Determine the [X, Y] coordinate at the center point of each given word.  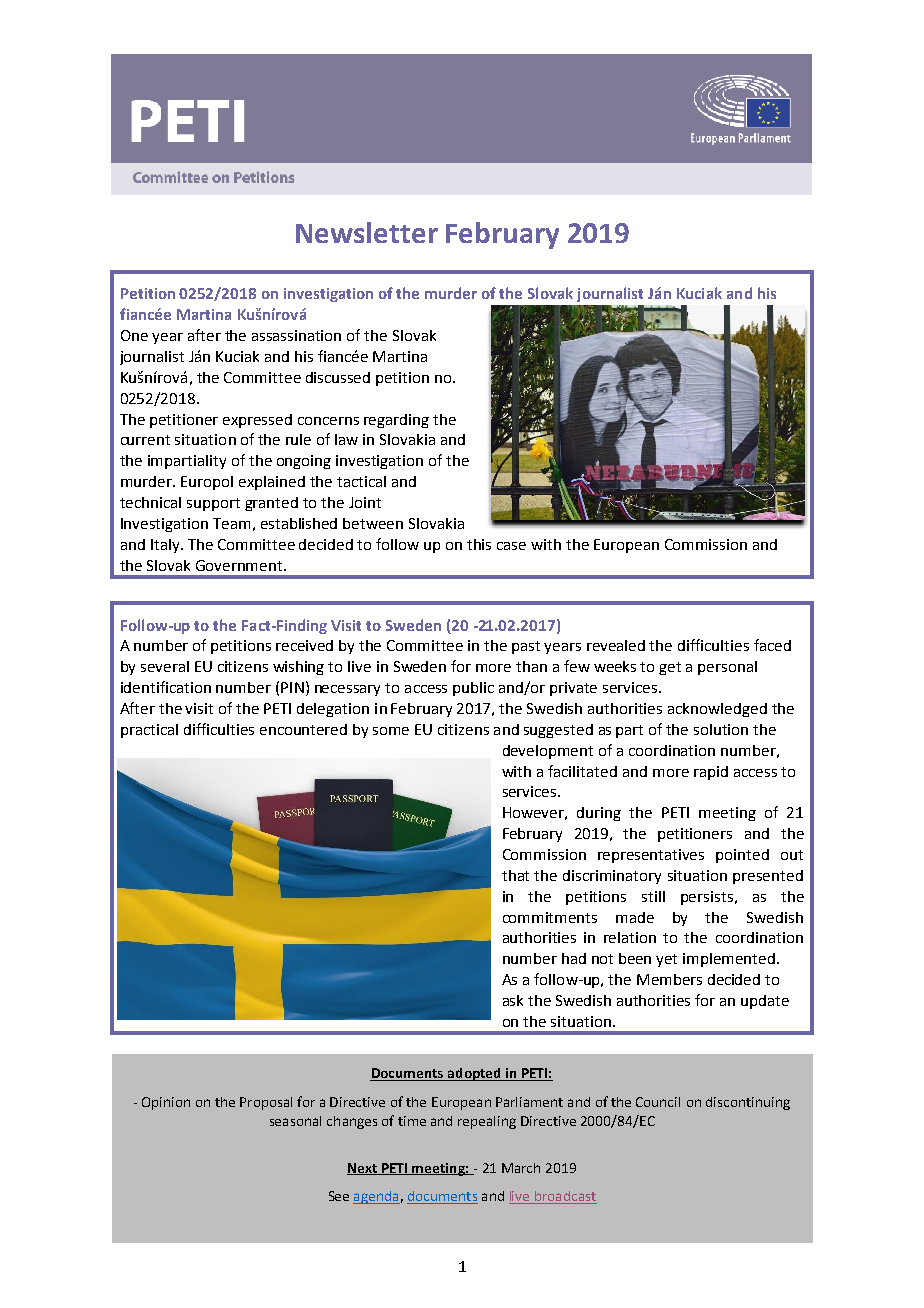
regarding [396, 421]
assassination [296, 335]
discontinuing [748, 1103]
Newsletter [367, 232]
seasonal [295, 1121]
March [521, 1168]
